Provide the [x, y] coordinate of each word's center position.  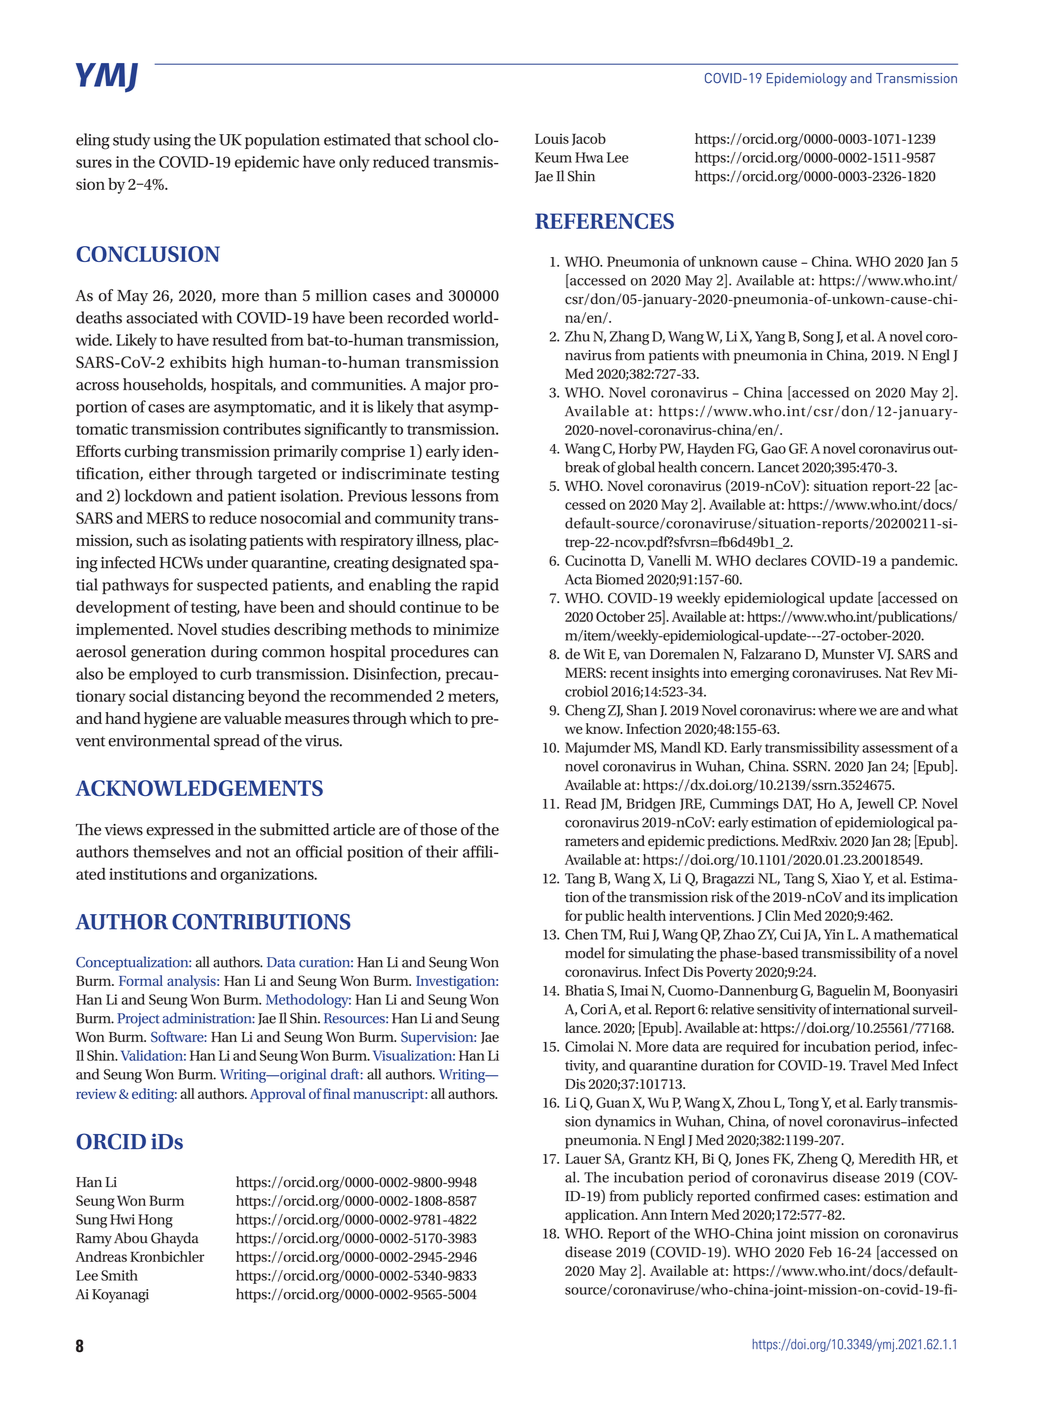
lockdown [158, 495]
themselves [171, 851]
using [172, 142]
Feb [820, 1252]
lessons [437, 495]
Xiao [845, 878]
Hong [155, 1221]
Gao [773, 448]
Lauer [583, 1158]
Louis [552, 138]
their [442, 851]
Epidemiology [807, 80]
